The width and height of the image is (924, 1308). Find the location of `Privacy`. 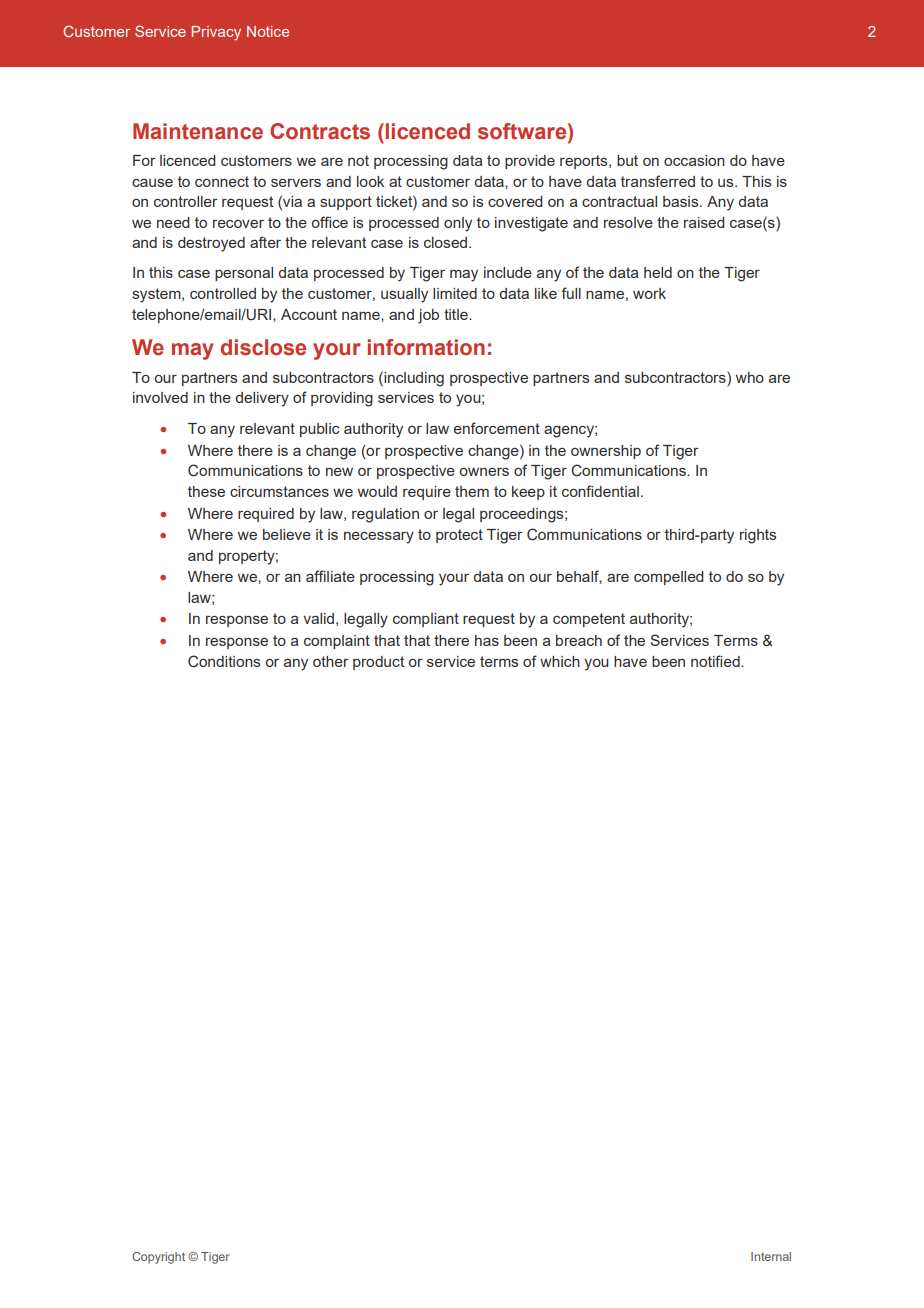

Privacy is located at coordinates (216, 33).
